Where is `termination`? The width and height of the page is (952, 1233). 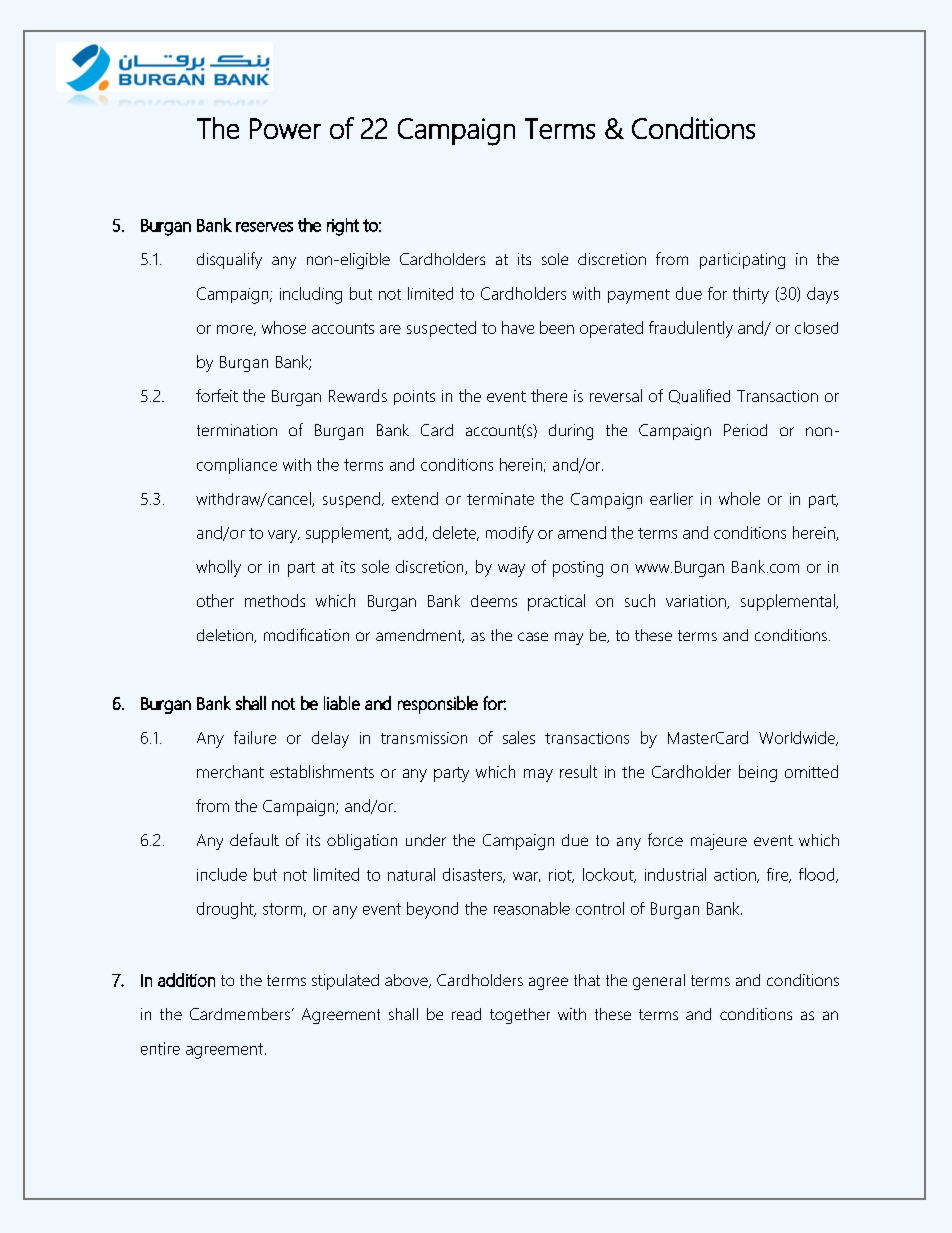 termination is located at coordinates (237, 430).
